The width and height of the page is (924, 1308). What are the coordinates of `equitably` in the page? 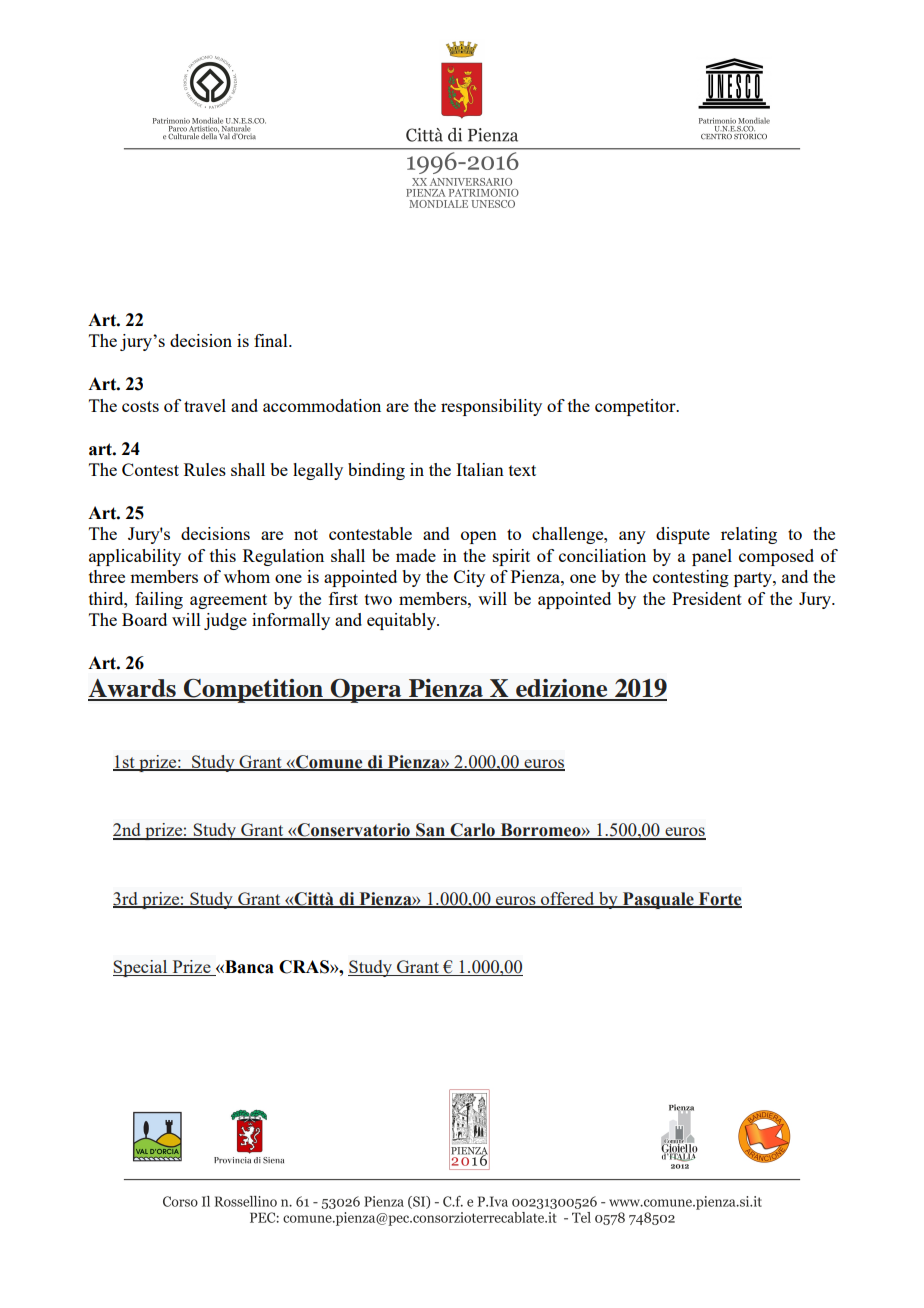 It's located at (402, 621).
